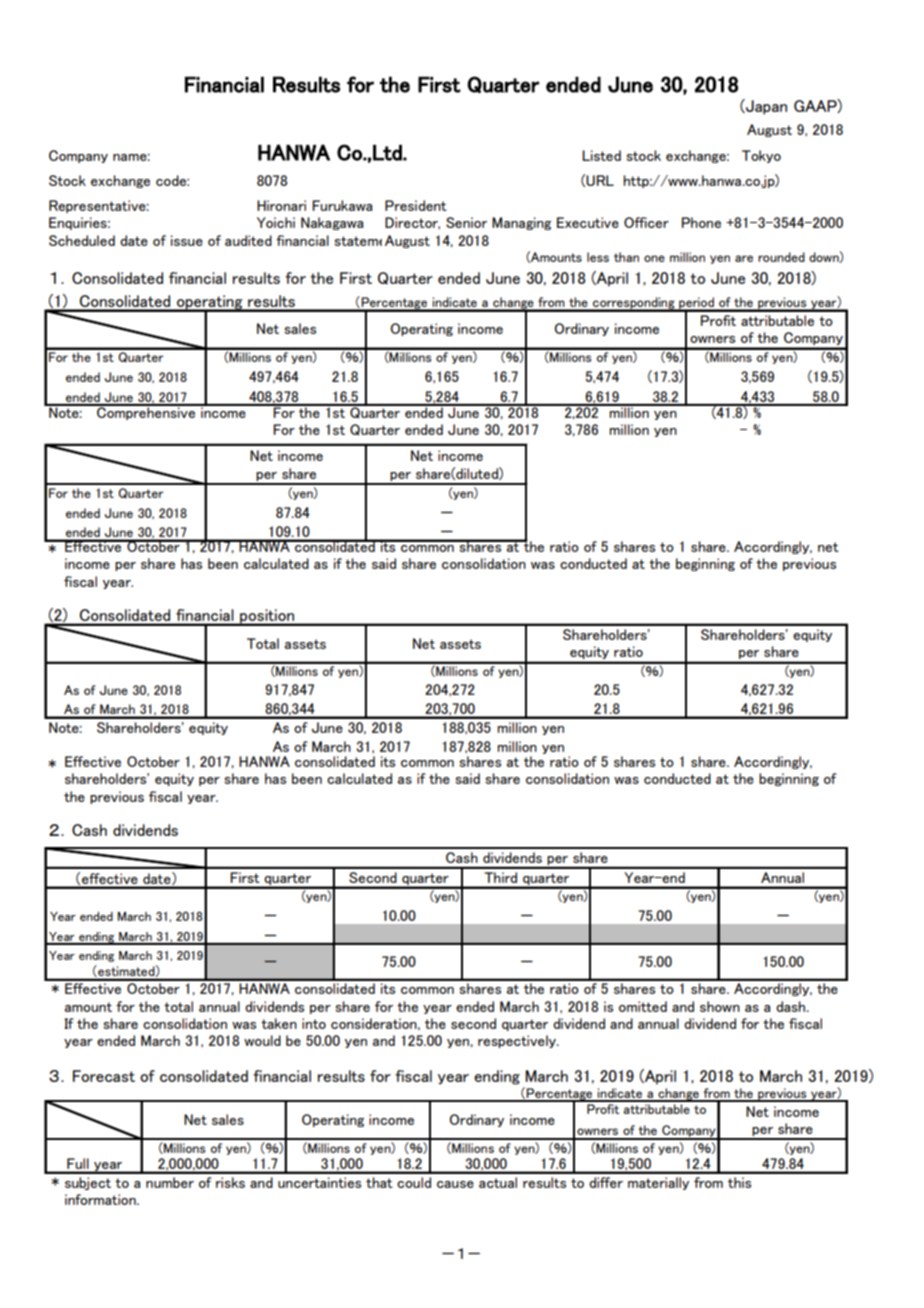  Describe the element at coordinates (82, 240) in the screenshot. I see `Scheduled` at that location.
